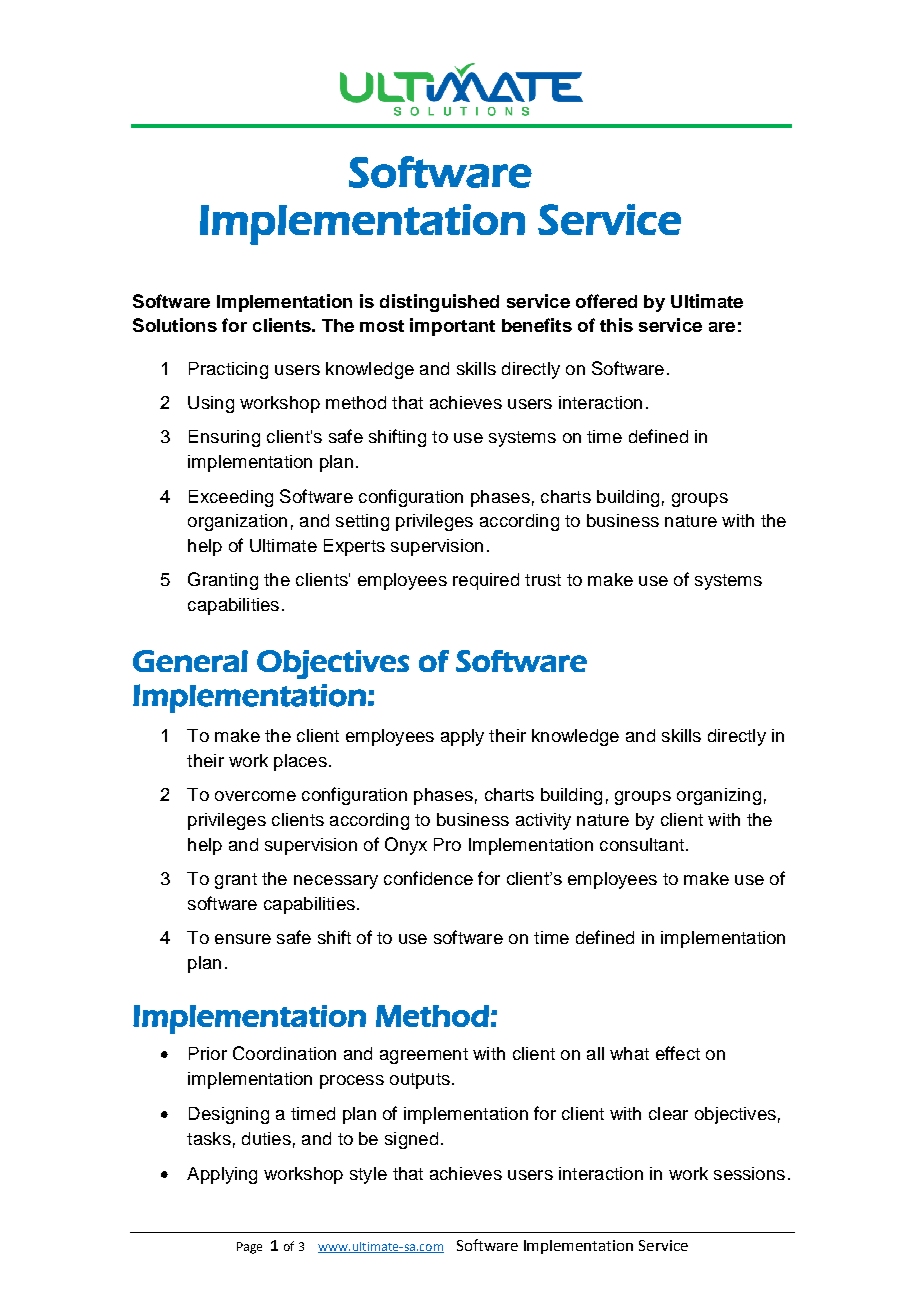 This document has height=1308, width=924. I want to click on ensure, so click(243, 939).
